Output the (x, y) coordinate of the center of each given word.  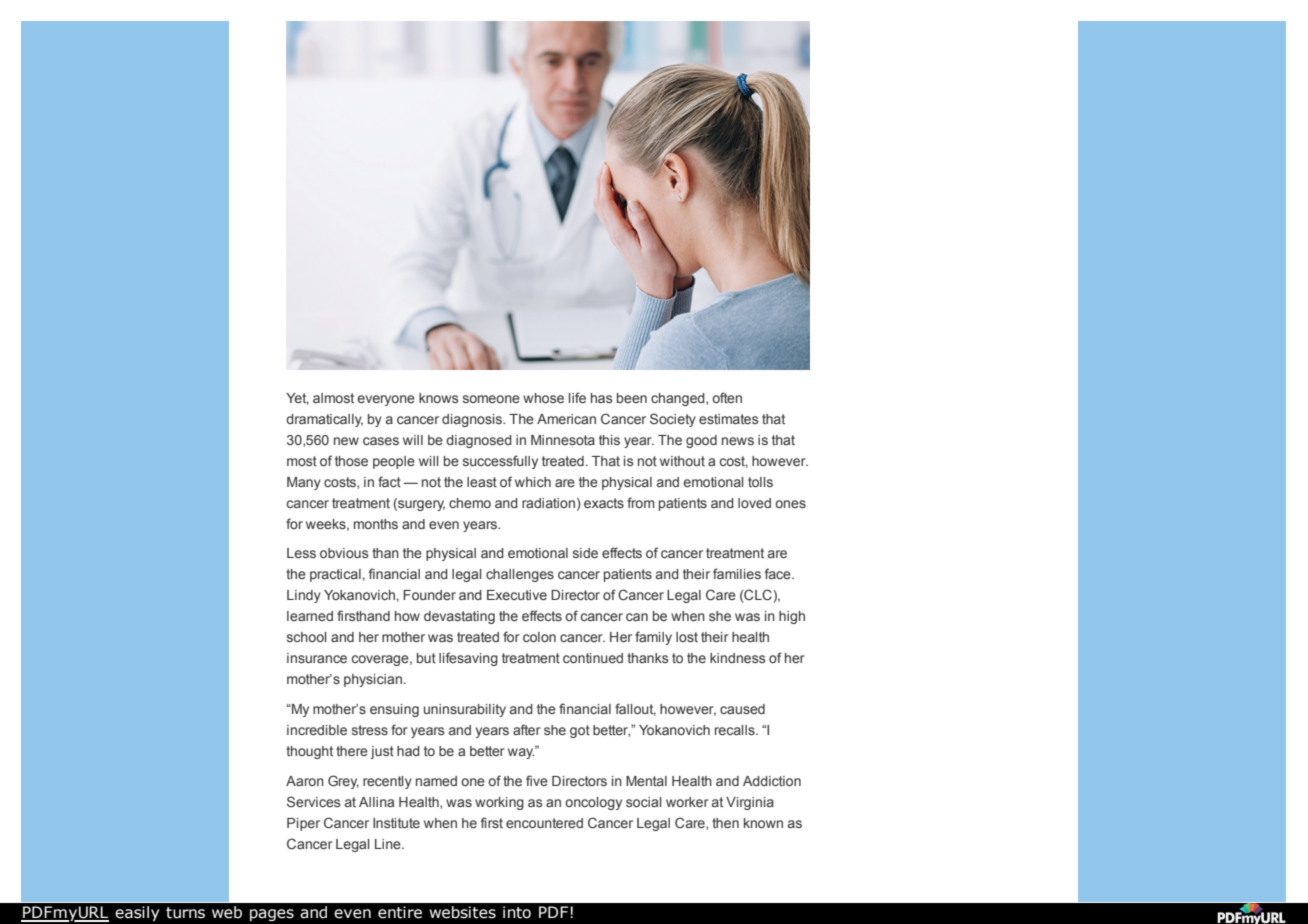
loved (754, 503)
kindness (737, 658)
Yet (297, 399)
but (426, 658)
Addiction (772, 781)
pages (272, 915)
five (537, 780)
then (725, 823)
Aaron (305, 781)
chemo (470, 503)
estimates (728, 419)
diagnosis (473, 420)
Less (301, 553)
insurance (317, 658)
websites (462, 912)
